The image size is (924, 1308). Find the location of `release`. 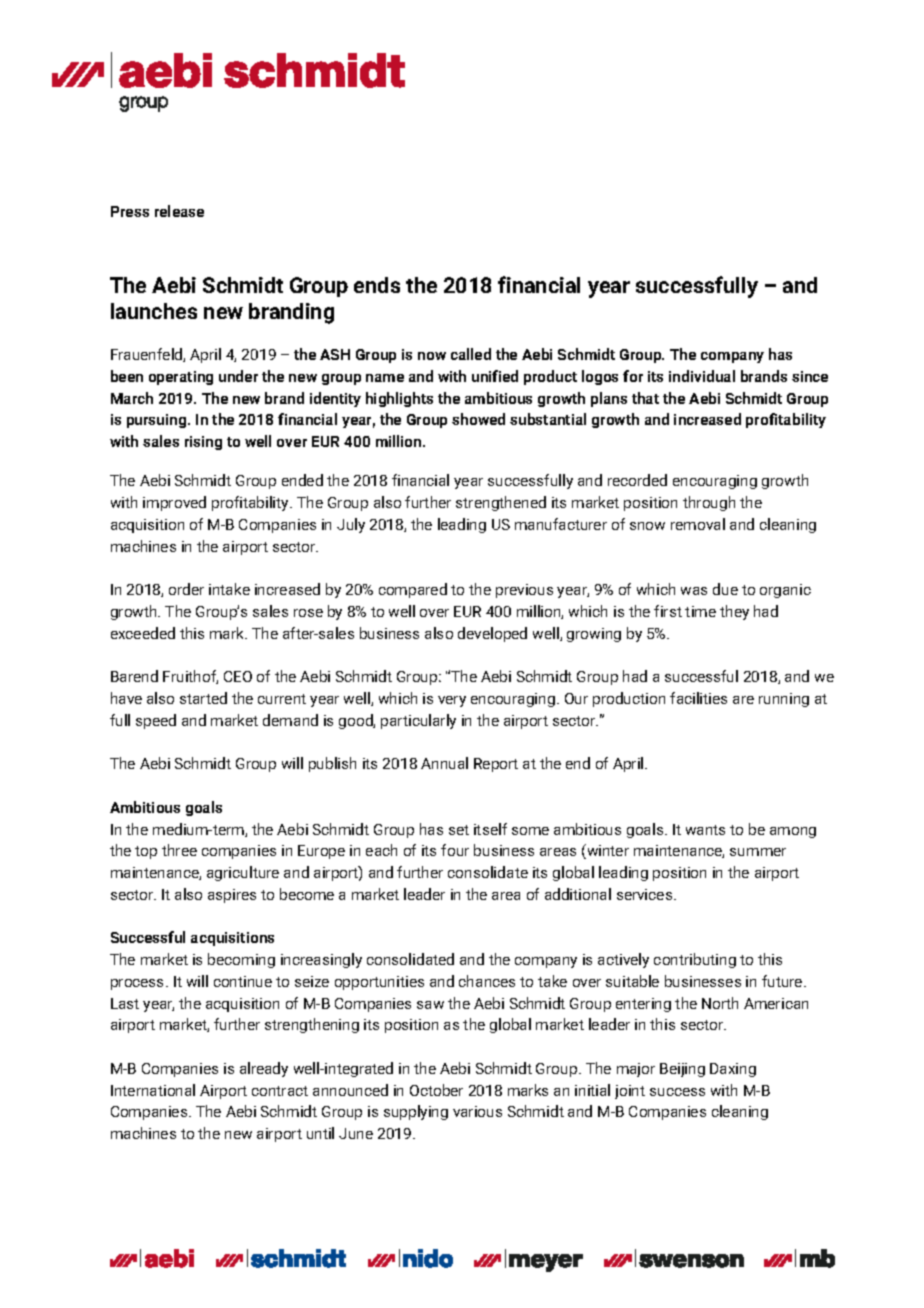

release is located at coordinates (179, 211).
